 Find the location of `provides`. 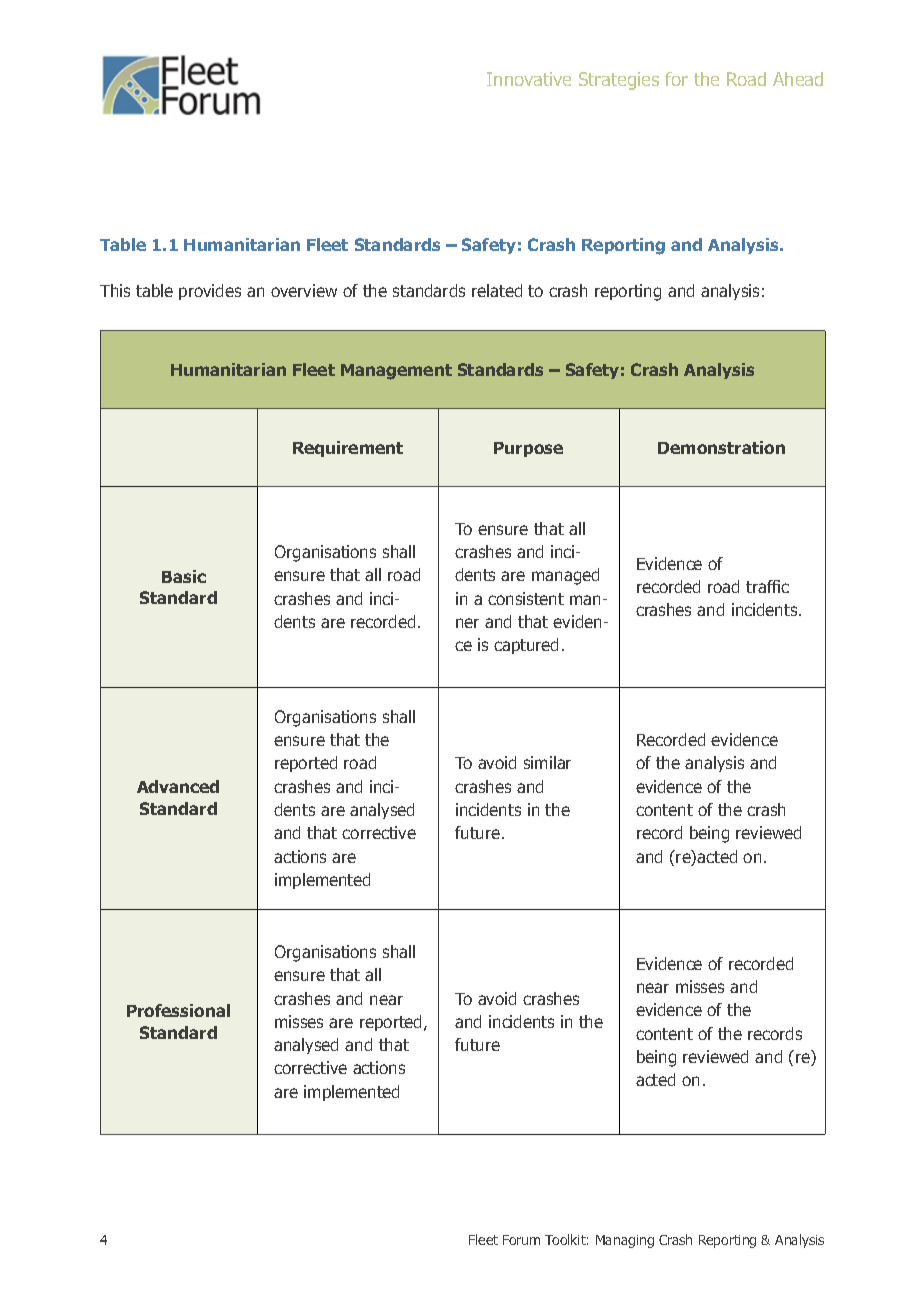

provides is located at coordinates (210, 292).
